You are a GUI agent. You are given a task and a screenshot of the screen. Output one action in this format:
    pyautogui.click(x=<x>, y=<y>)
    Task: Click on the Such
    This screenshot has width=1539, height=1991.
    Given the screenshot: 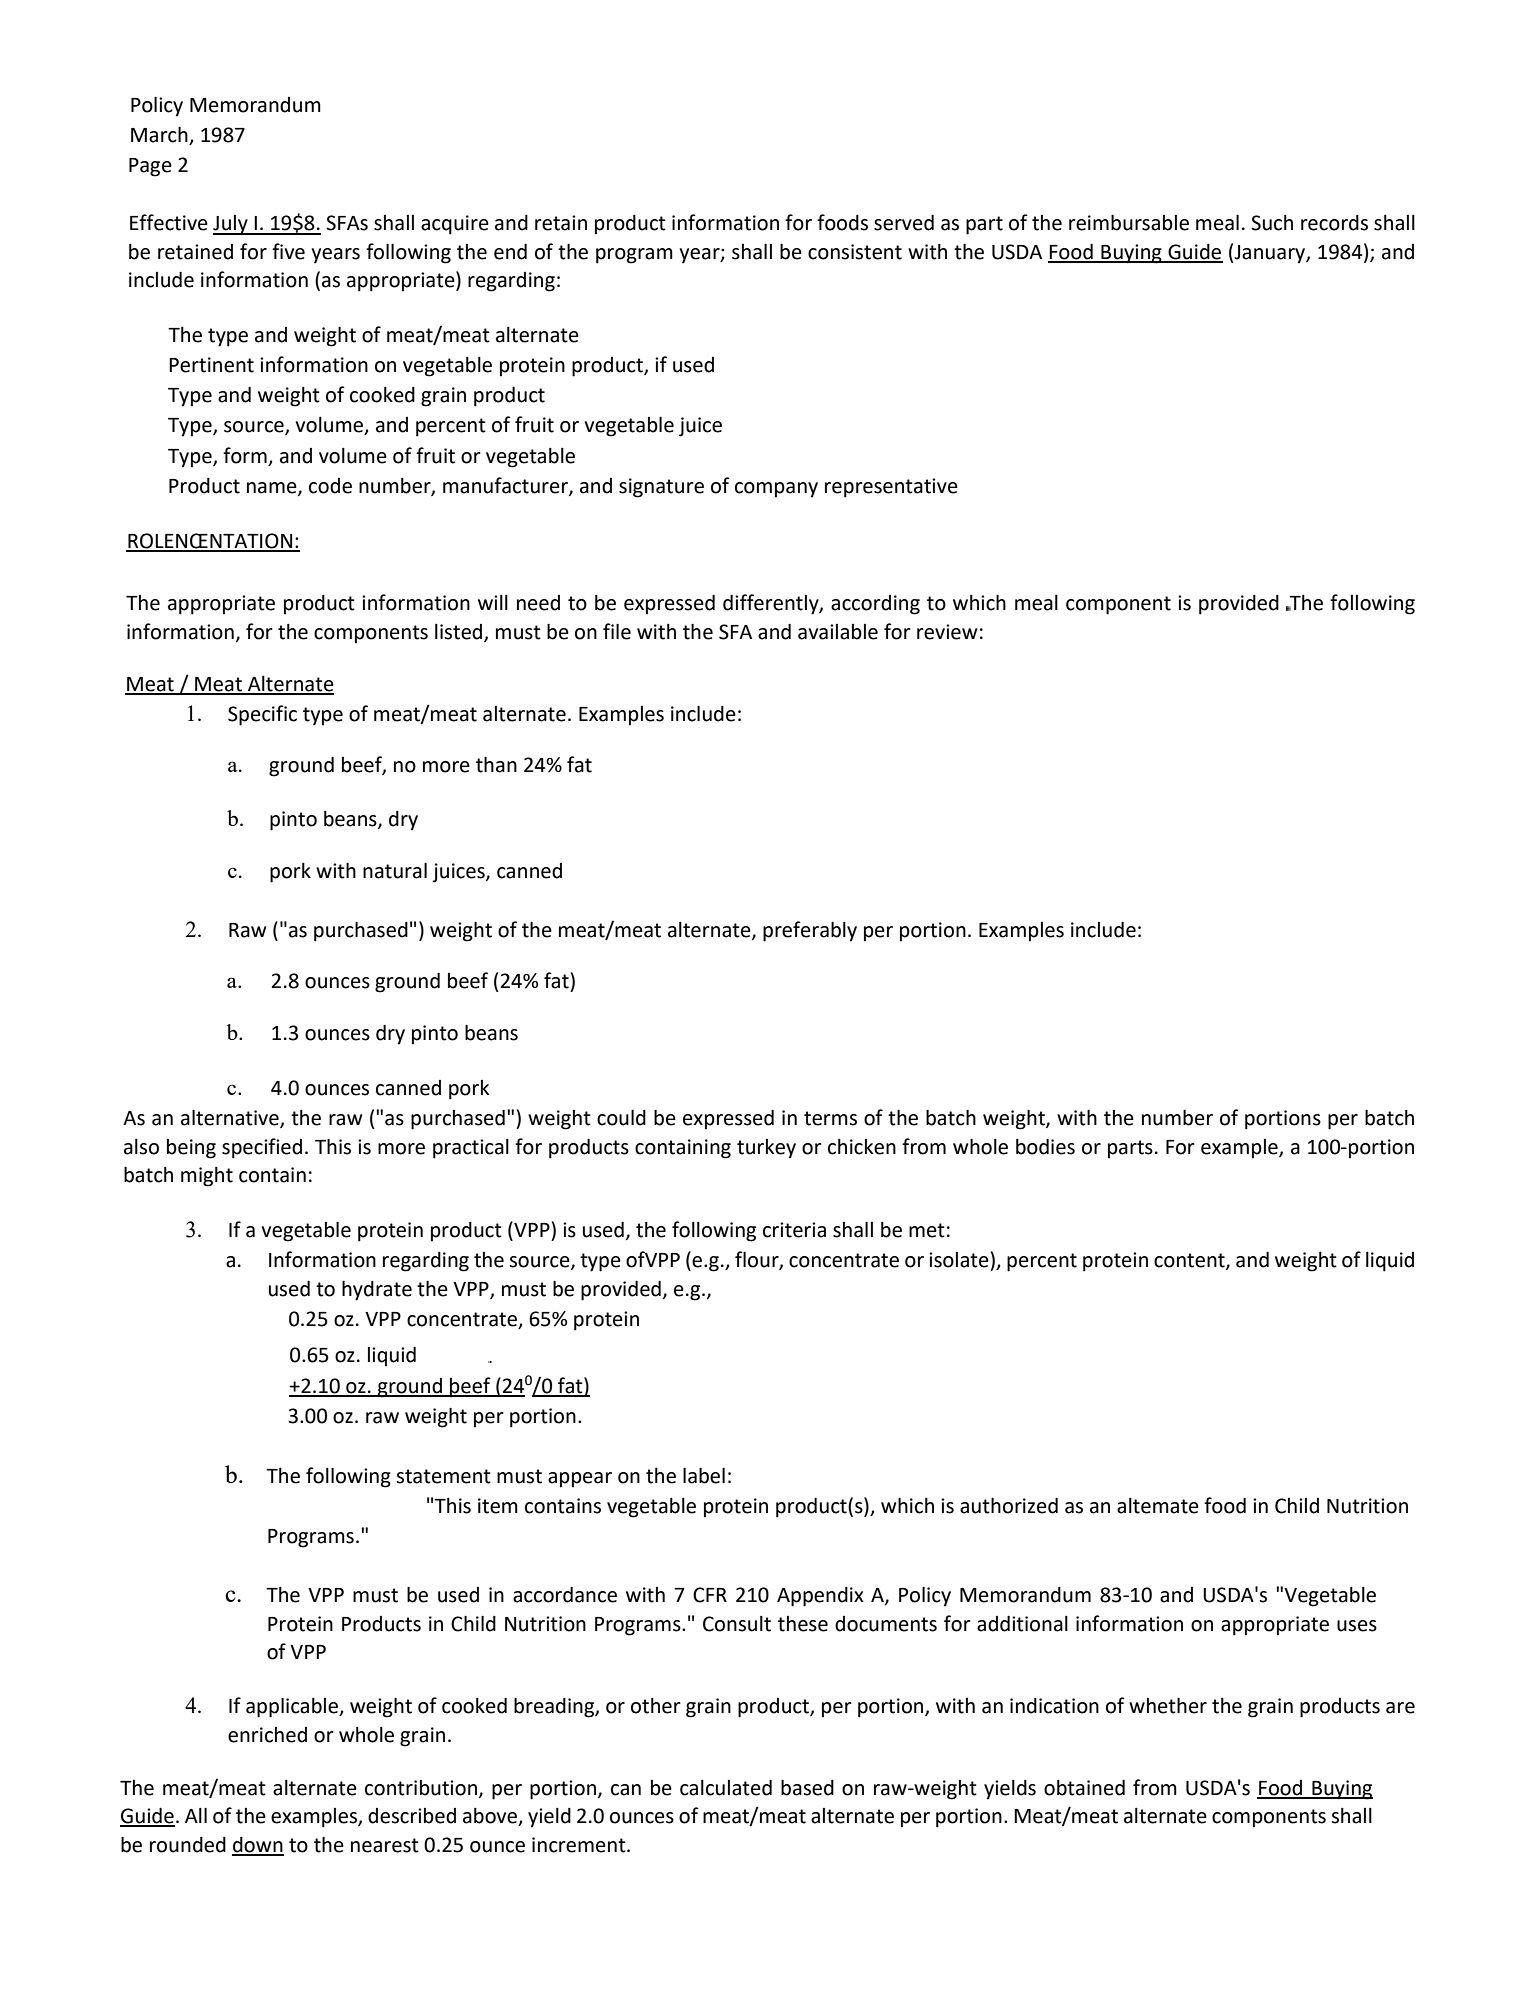 What is the action you would take?
    pyautogui.click(x=1272, y=223)
